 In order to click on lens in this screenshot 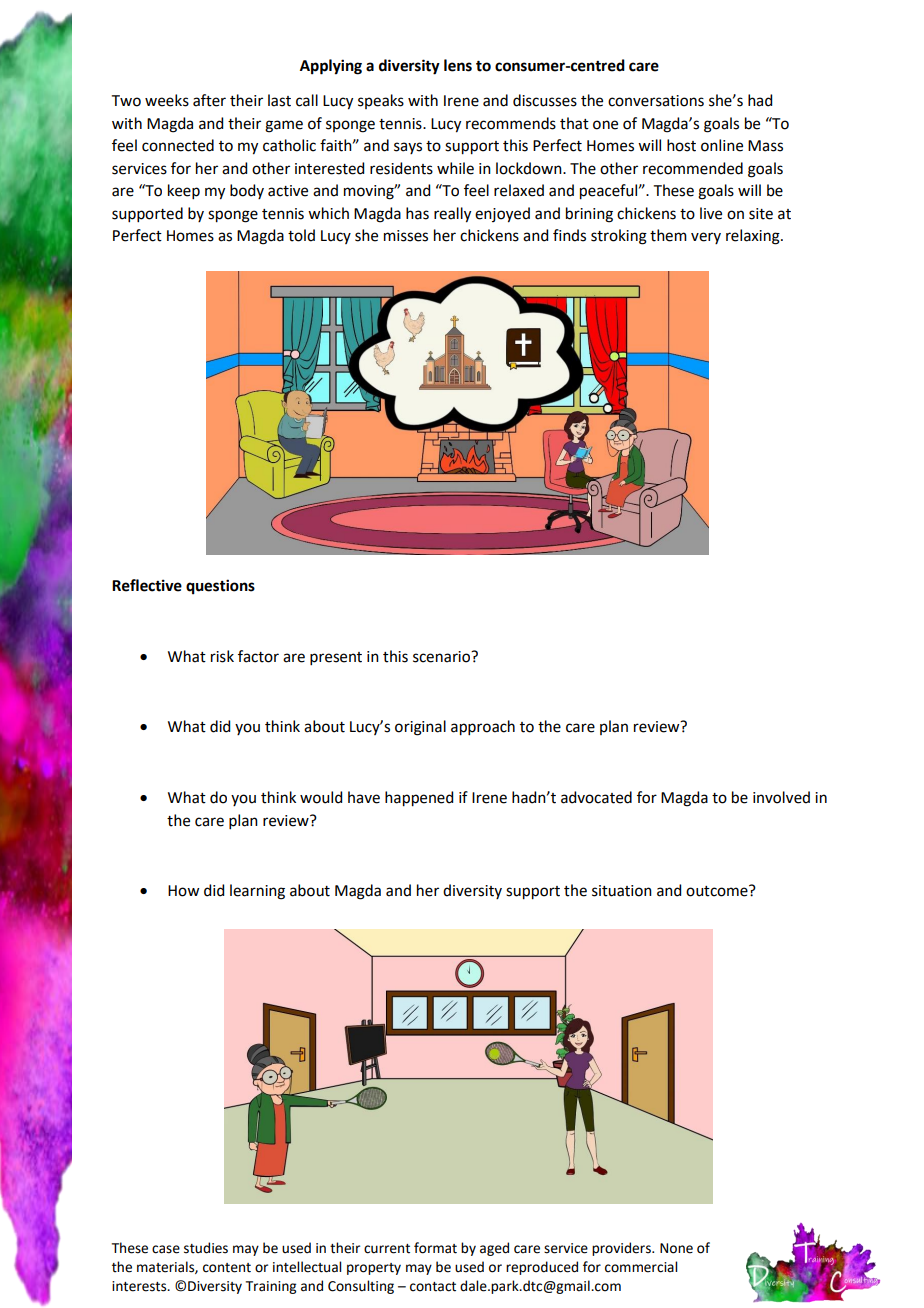, I will do `click(458, 65)`.
